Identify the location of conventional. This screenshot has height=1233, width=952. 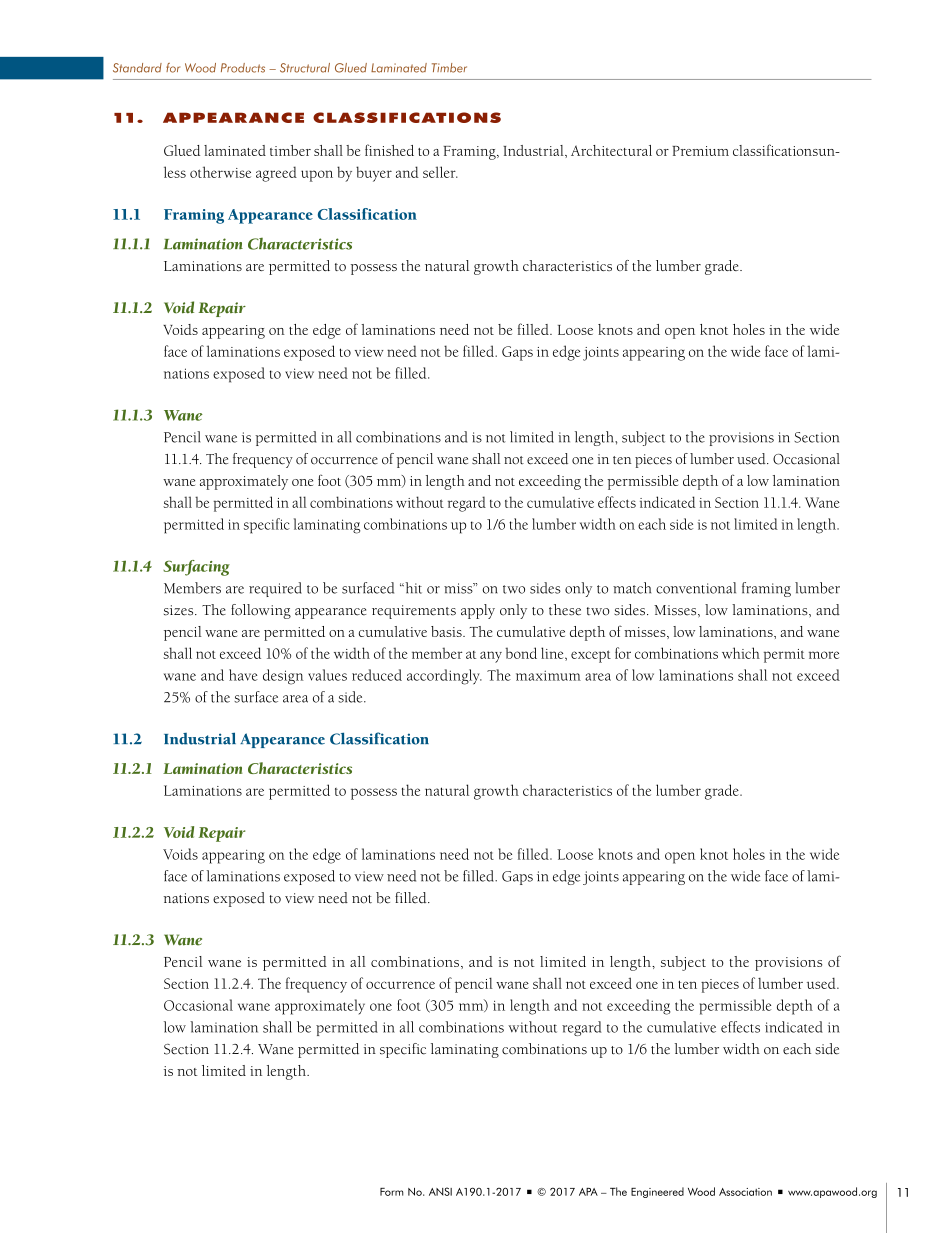
(696, 588).
